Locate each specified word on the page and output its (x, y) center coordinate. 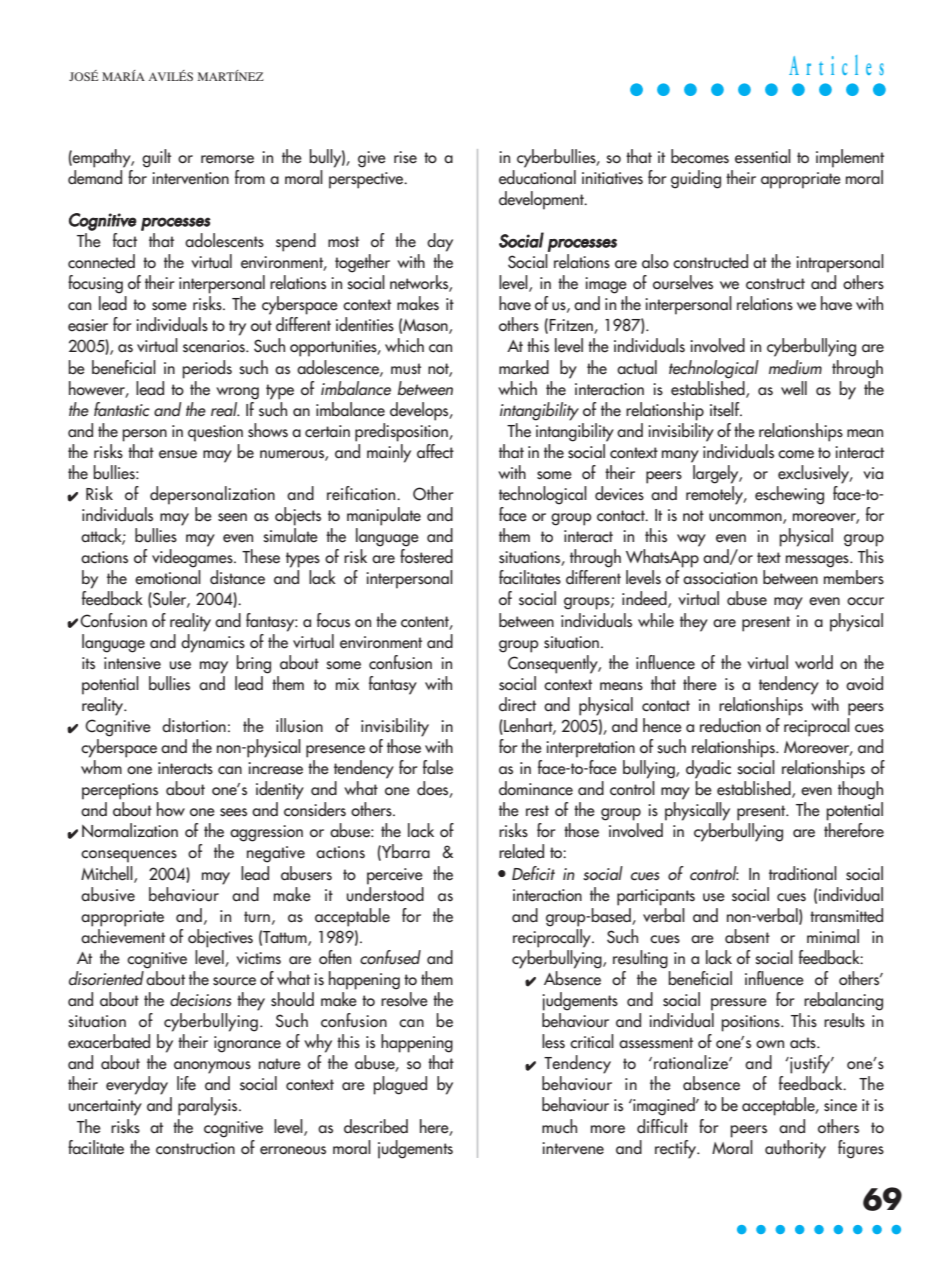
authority (795, 1149)
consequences (129, 856)
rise (405, 157)
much (559, 1126)
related (521, 851)
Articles (836, 65)
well (794, 388)
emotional (168, 577)
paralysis (209, 1106)
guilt (156, 158)
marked (524, 367)
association (720, 578)
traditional (803, 873)
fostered (426, 556)
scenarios (215, 346)
